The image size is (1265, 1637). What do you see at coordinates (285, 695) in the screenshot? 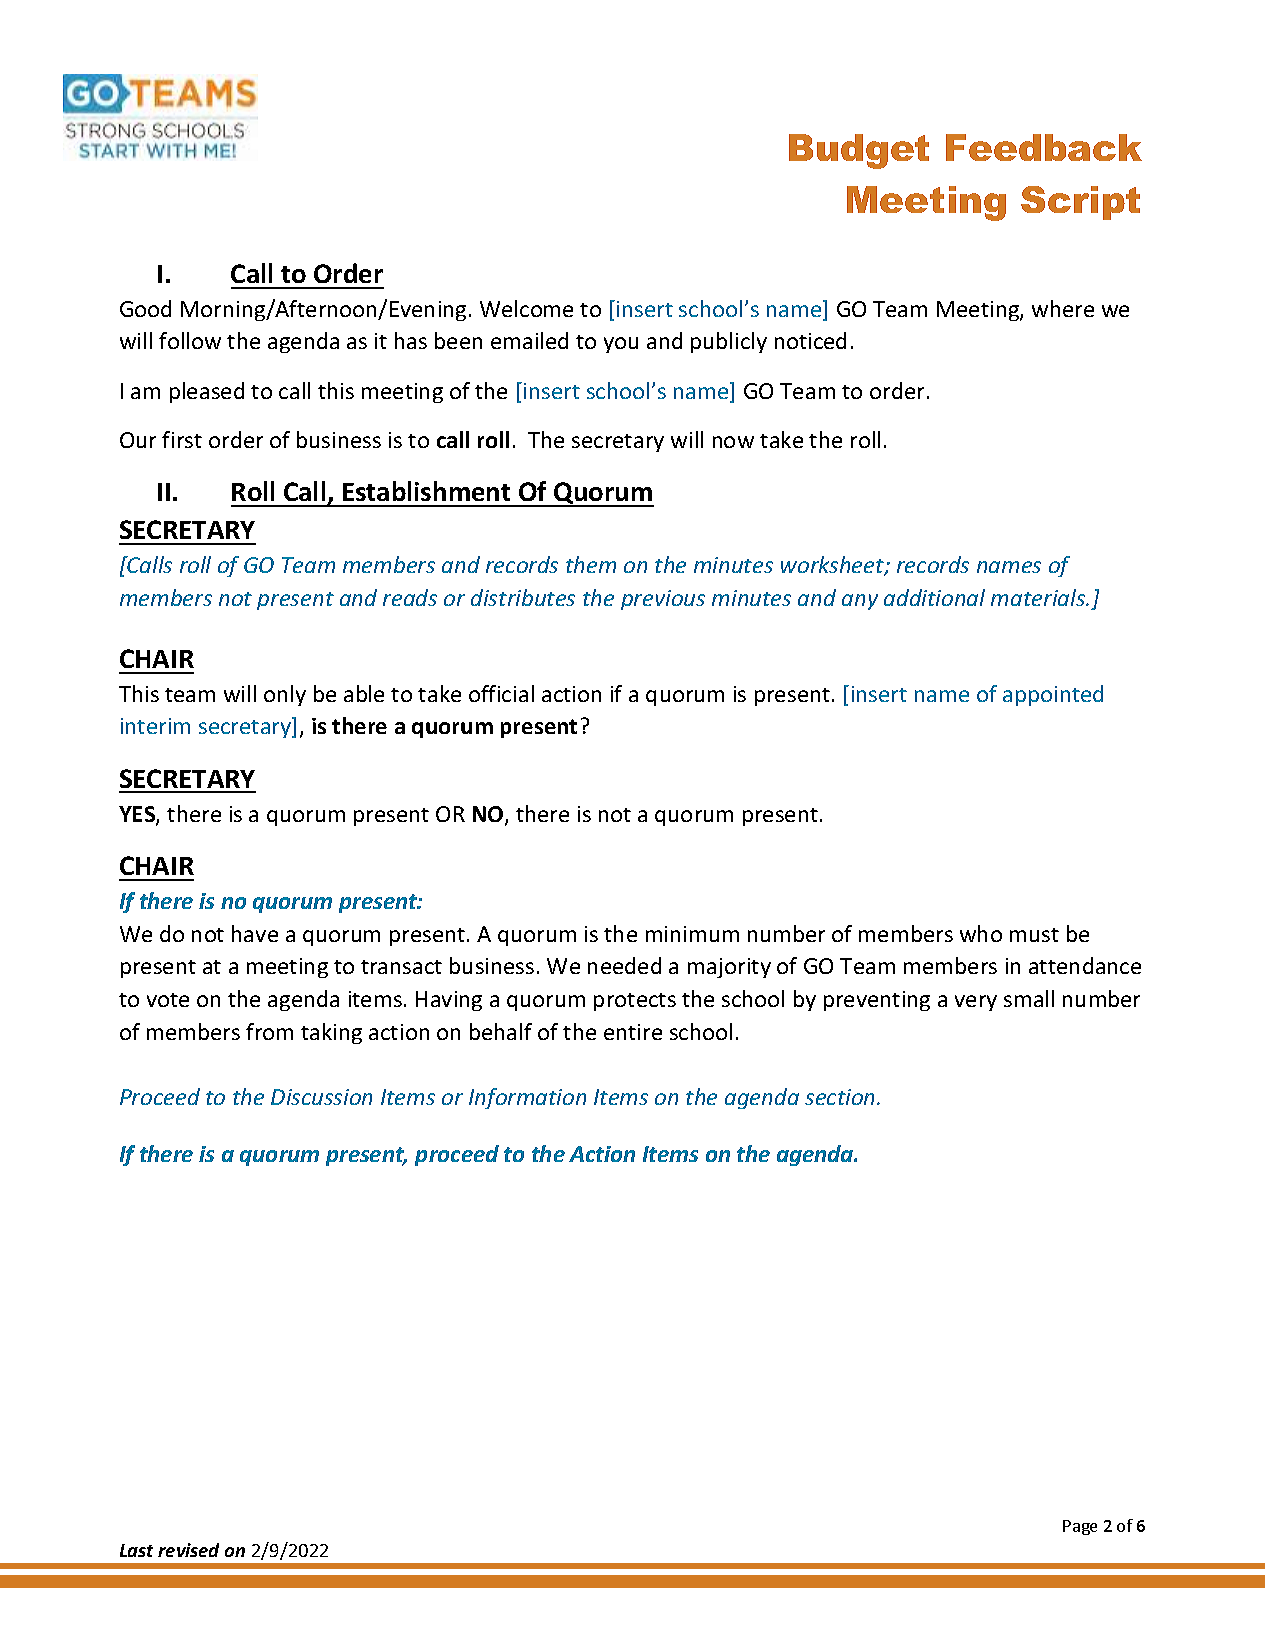
I see `only` at bounding box center [285, 695].
